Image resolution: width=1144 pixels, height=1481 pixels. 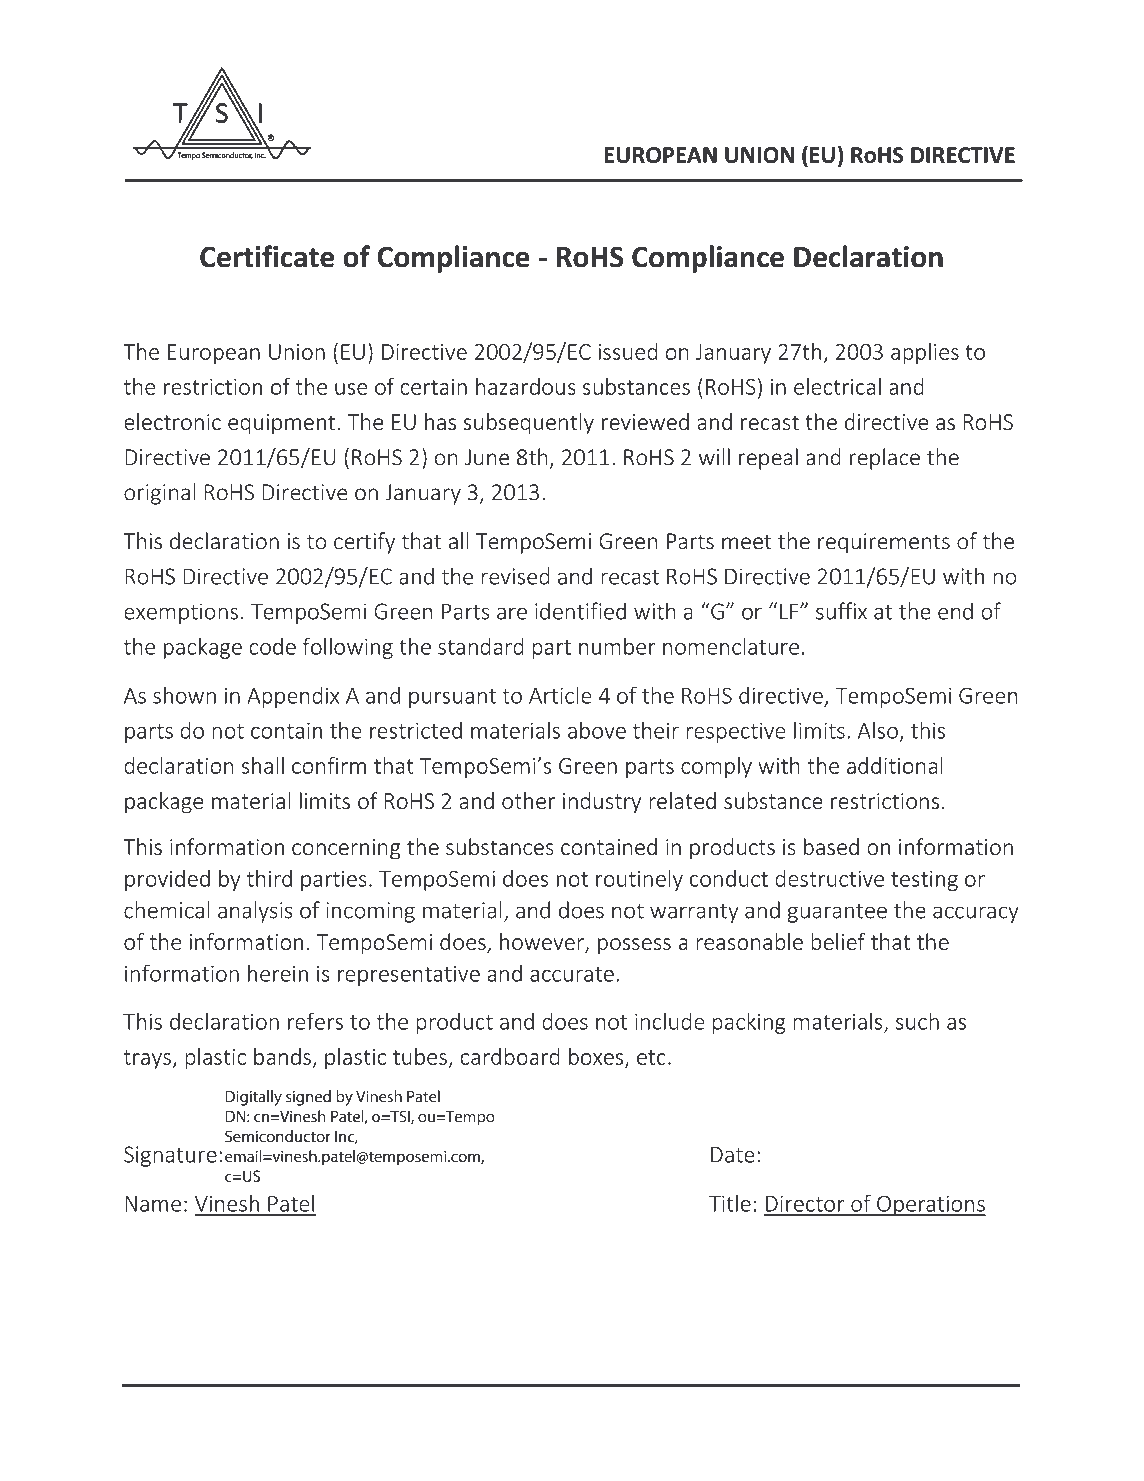 What do you see at coordinates (262, 765) in the screenshot?
I see `shall` at bounding box center [262, 765].
